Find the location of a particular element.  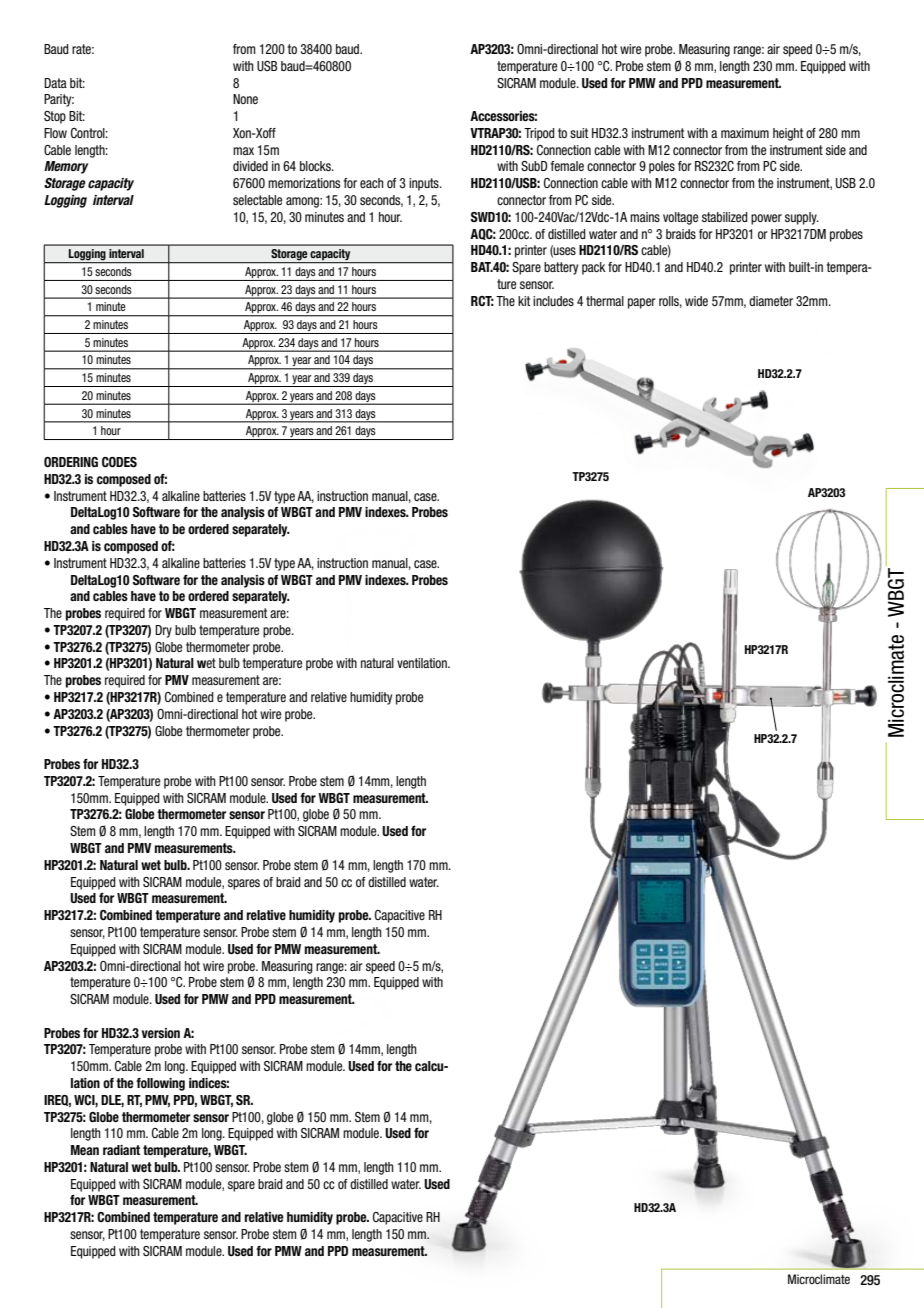

wide is located at coordinates (696, 301).
